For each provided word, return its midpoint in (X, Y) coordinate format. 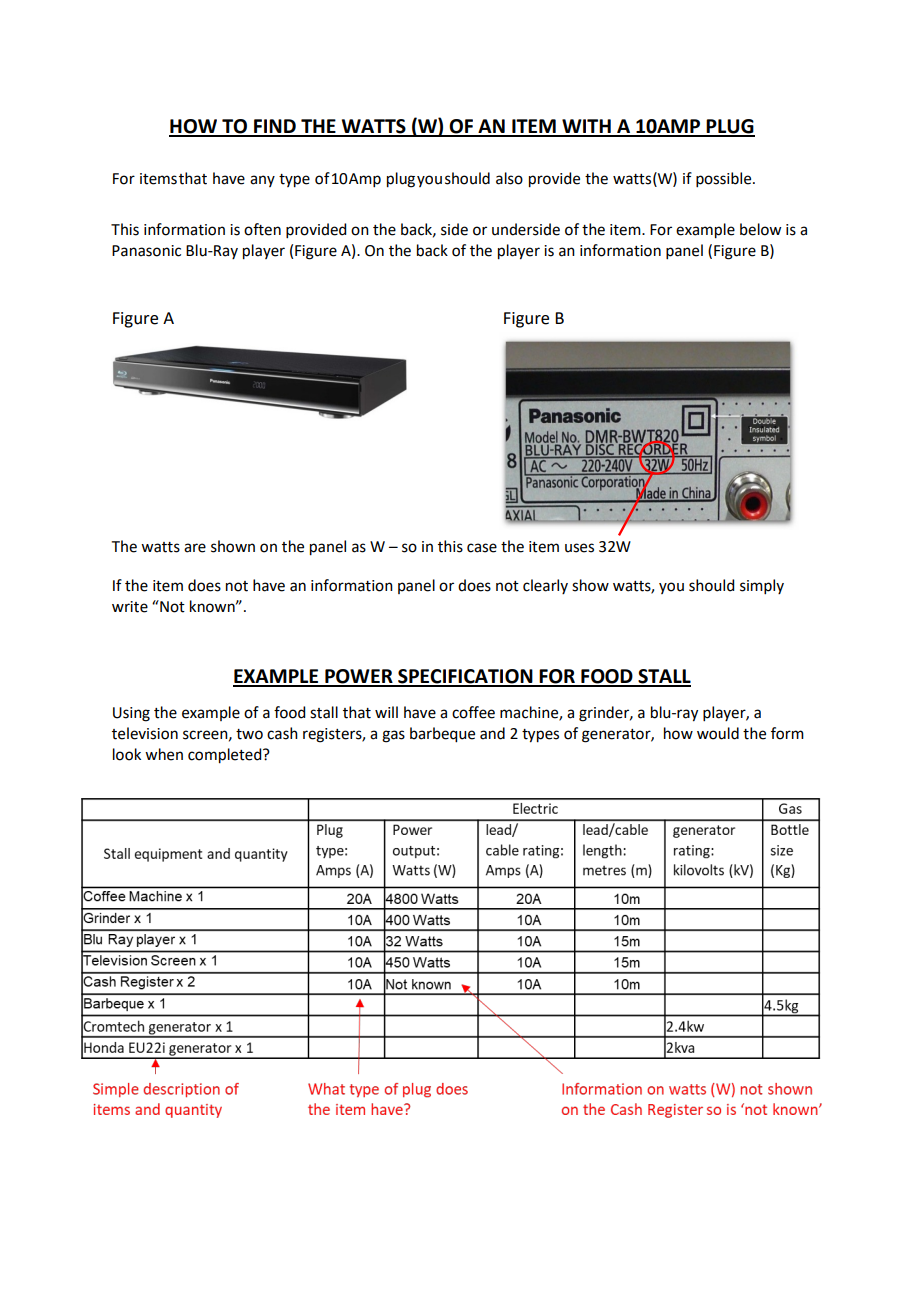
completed (226, 756)
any (262, 181)
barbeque (442, 735)
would (718, 733)
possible (725, 179)
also (509, 178)
